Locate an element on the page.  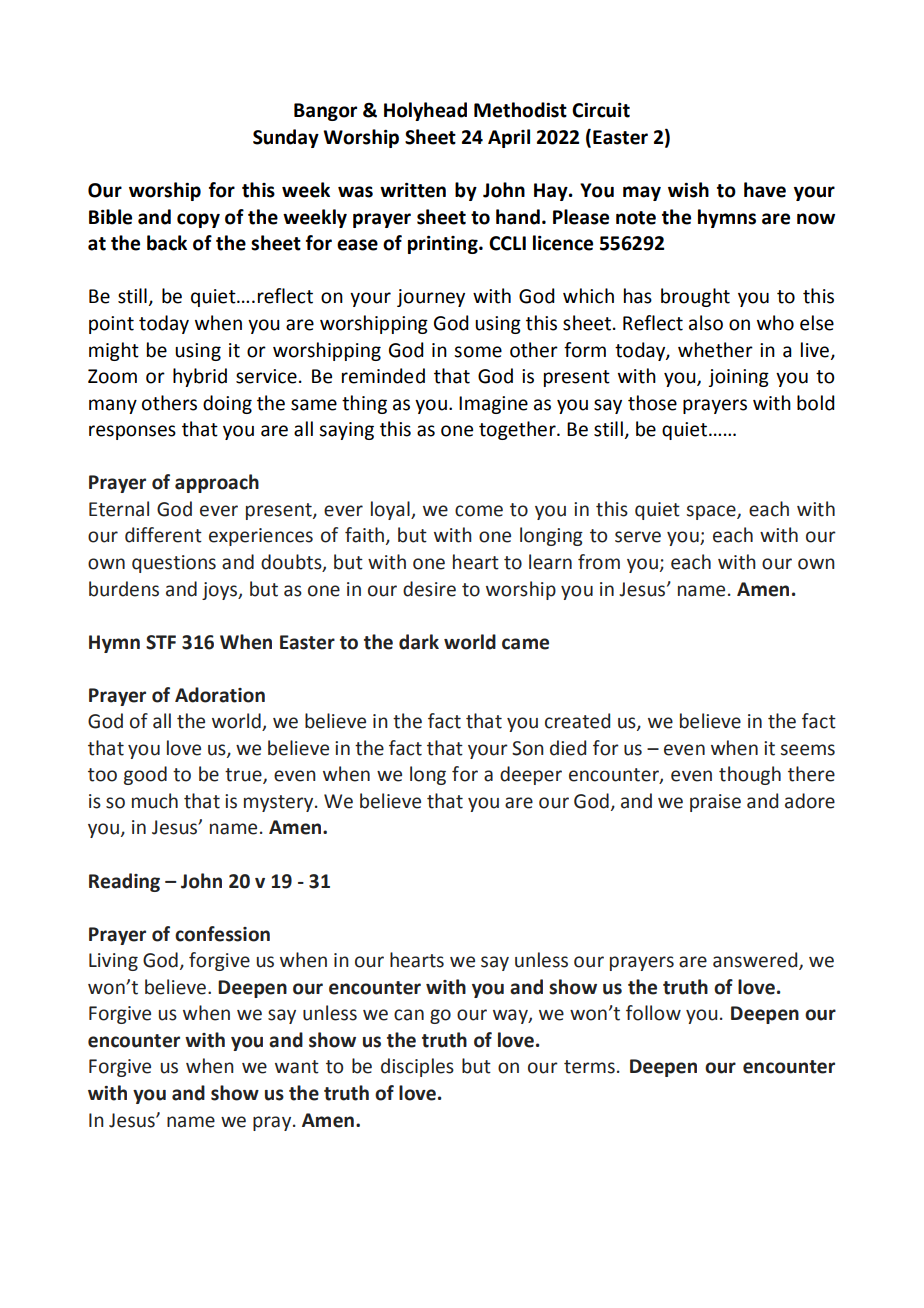
have is located at coordinates (765, 190).
